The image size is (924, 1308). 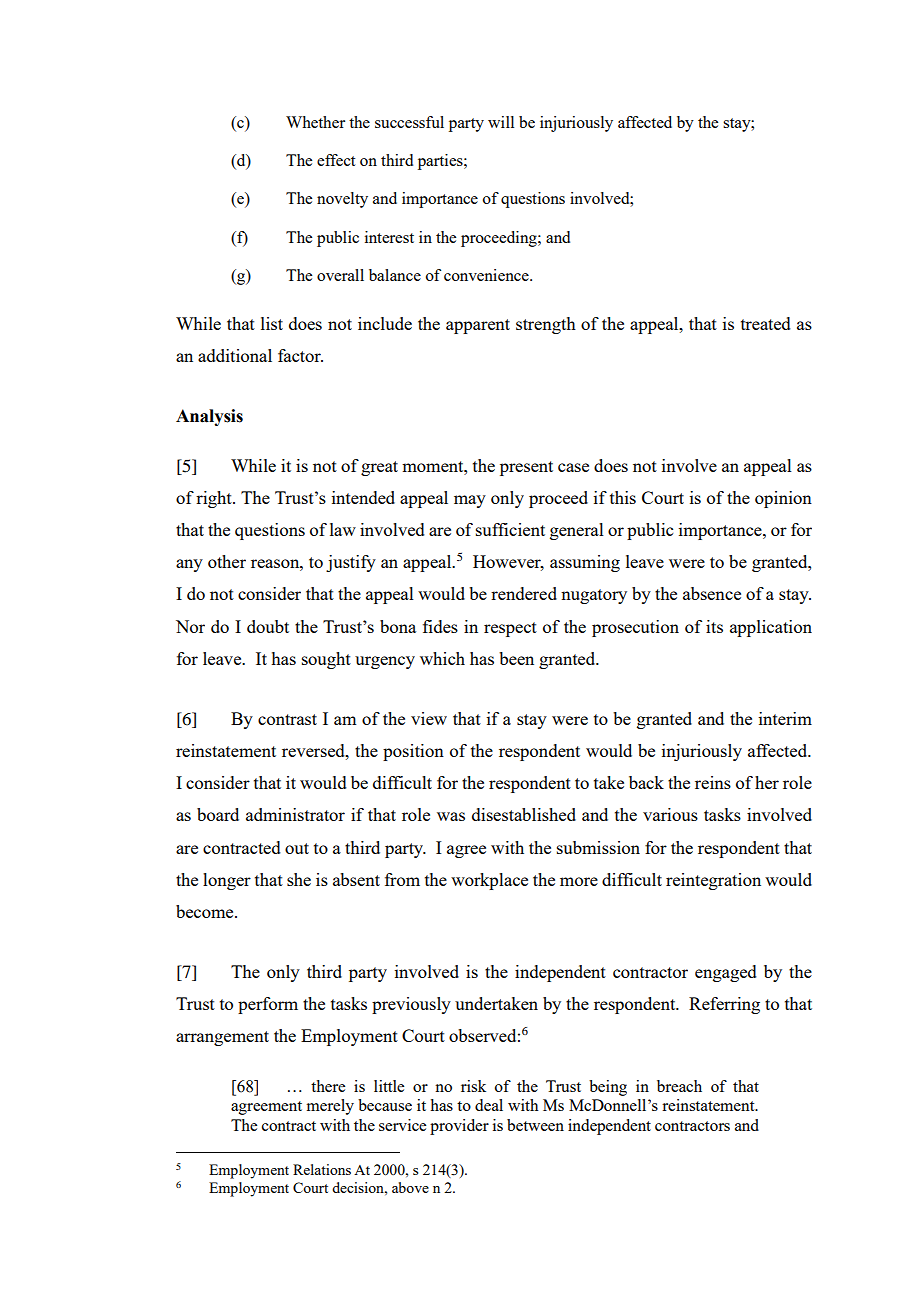 What do you see at coordinates (322, 1169) in the screenshot?
I see `Relations` at bounding box center [322, 1169].
